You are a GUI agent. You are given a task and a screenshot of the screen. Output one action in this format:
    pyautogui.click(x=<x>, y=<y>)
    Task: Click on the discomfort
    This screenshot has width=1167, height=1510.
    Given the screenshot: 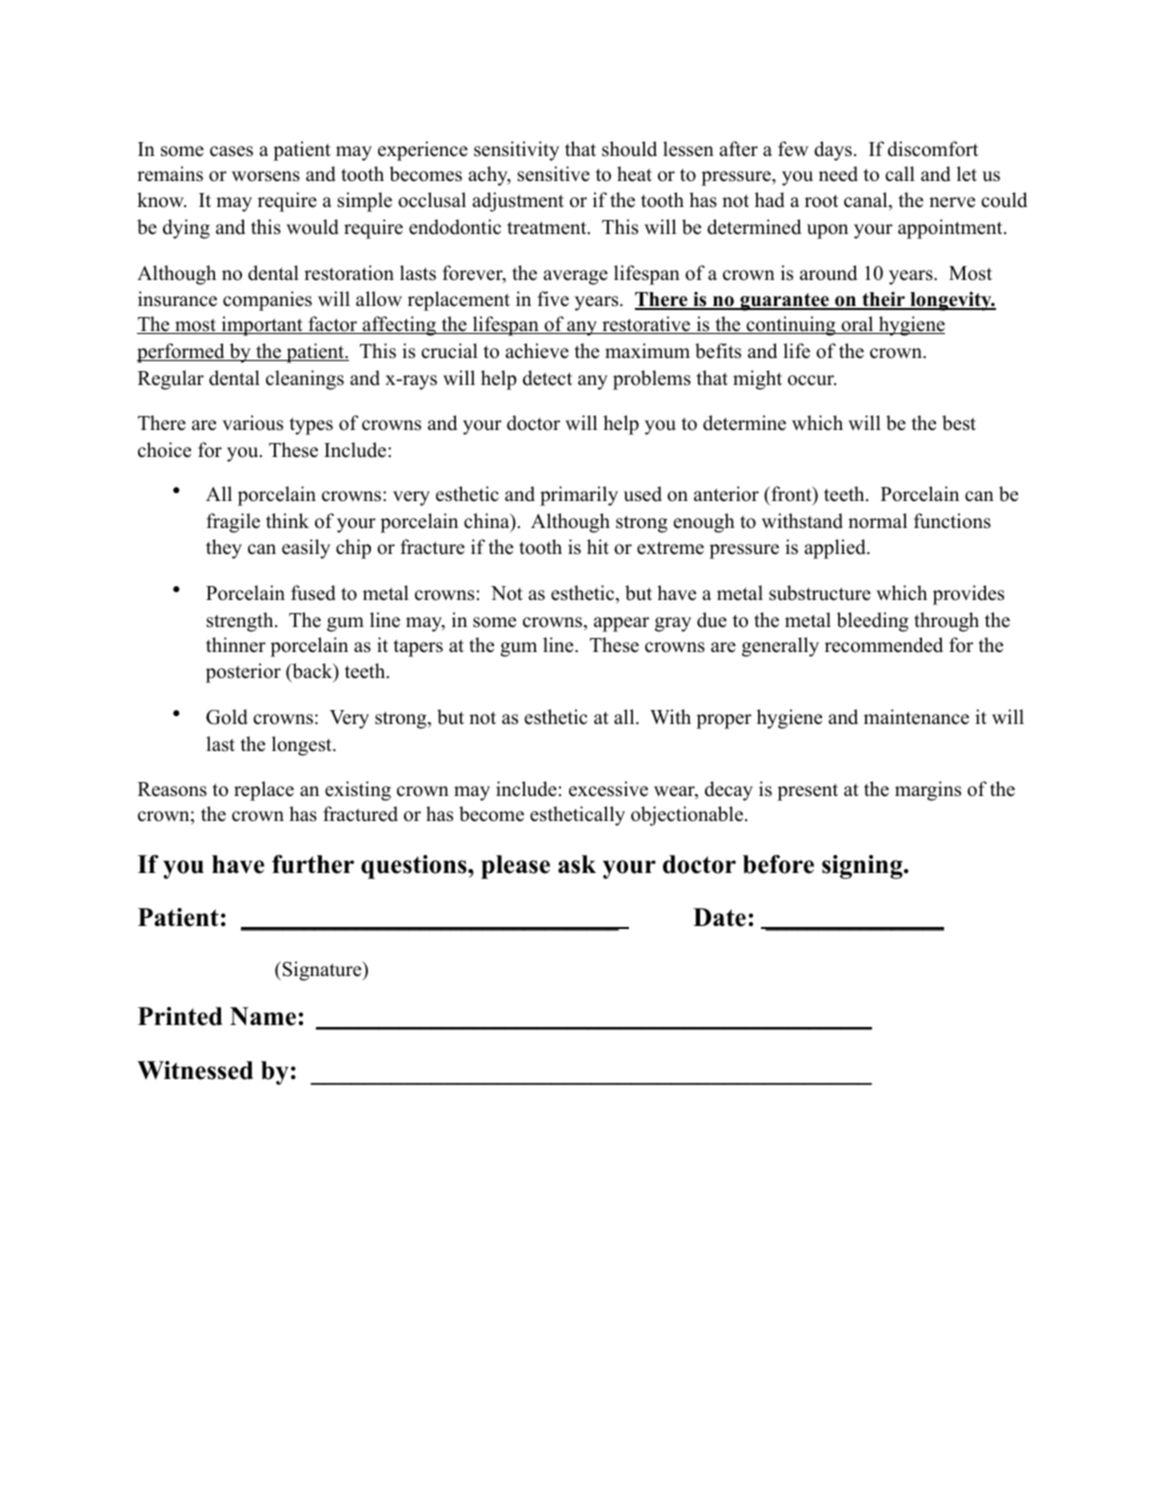 What is the action you would take?
    pyautogui.click(x=933, y=149)
